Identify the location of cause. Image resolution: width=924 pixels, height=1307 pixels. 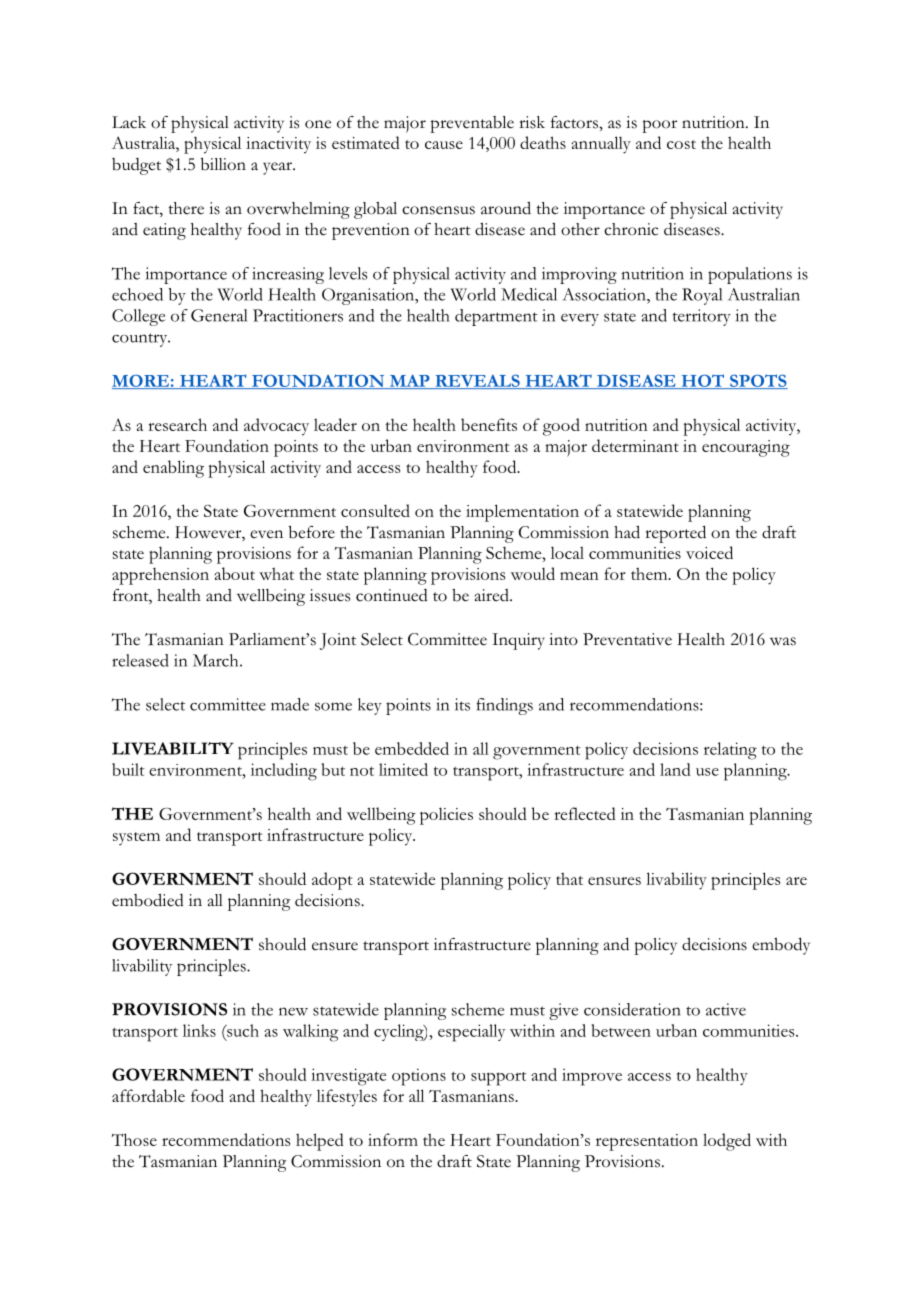
(444, 145).
